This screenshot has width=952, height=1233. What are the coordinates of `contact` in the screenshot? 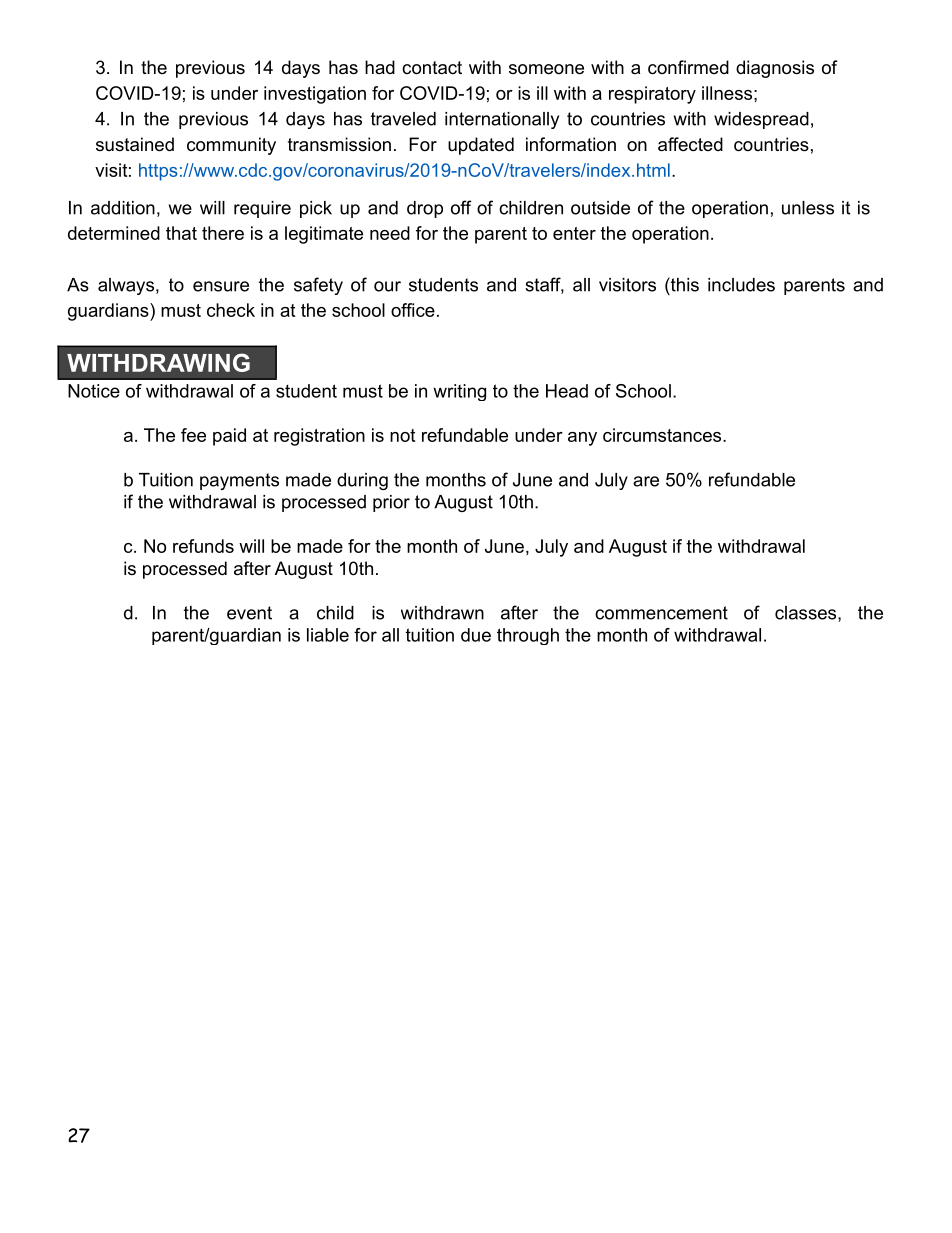 It's located at (432, 68).
